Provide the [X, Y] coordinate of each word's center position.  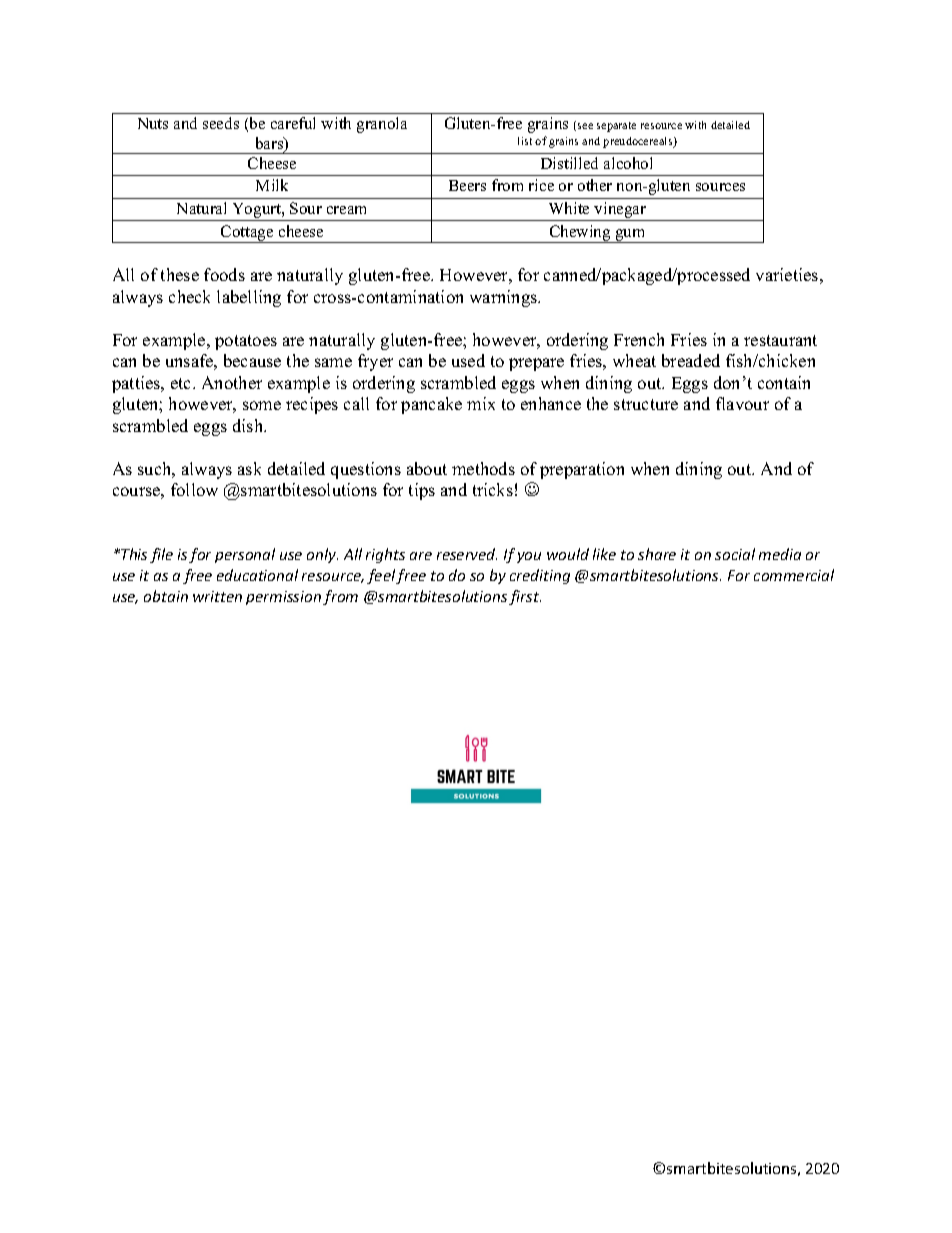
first [525, 597]
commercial [794, 575]
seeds [221, 123]
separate [616, 127]
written [217, 596]
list [525, 141]
